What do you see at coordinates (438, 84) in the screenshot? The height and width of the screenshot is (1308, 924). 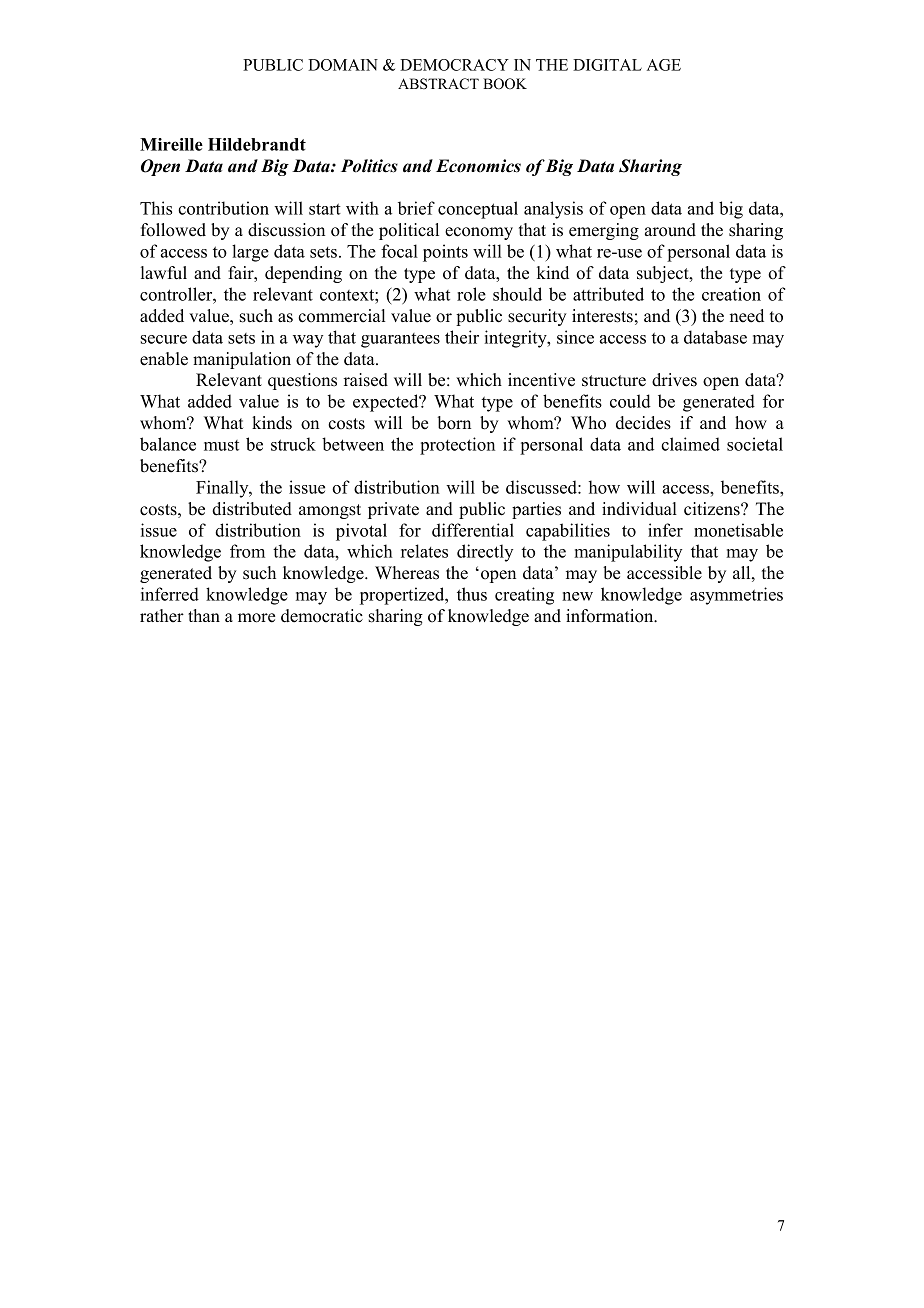 I see `ABSTRACT` at bounding box center [438, 84].
